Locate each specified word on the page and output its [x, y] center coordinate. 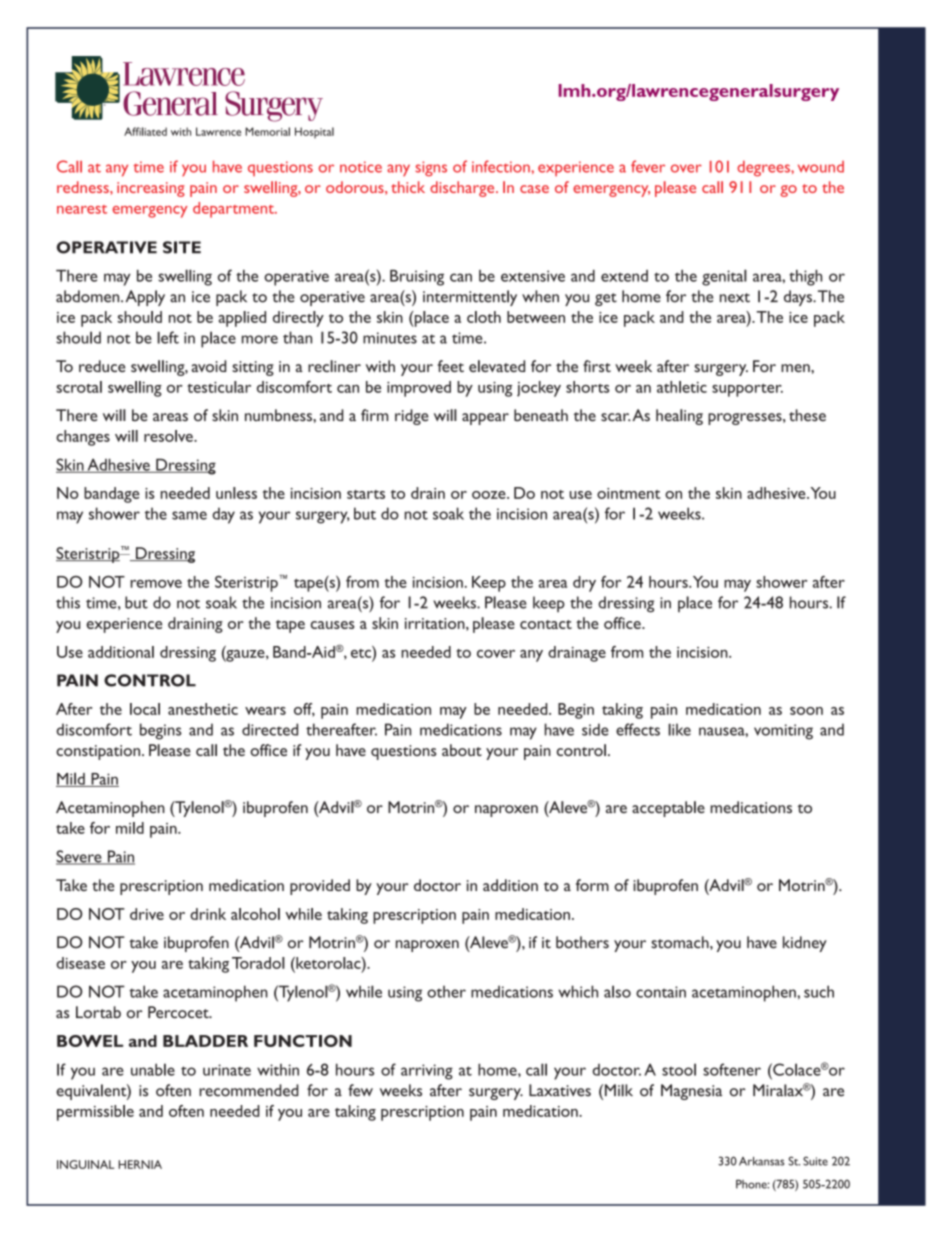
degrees [764, 168]
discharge [463, 189]
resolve [169, 436]
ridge [412, 417]
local [145, 709]
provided [320, 887]
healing [679, 417]
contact [546, 624]
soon [806, 711]
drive [147, 914]
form [592, 885]
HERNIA [140, 1164]
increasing [151, 189]
